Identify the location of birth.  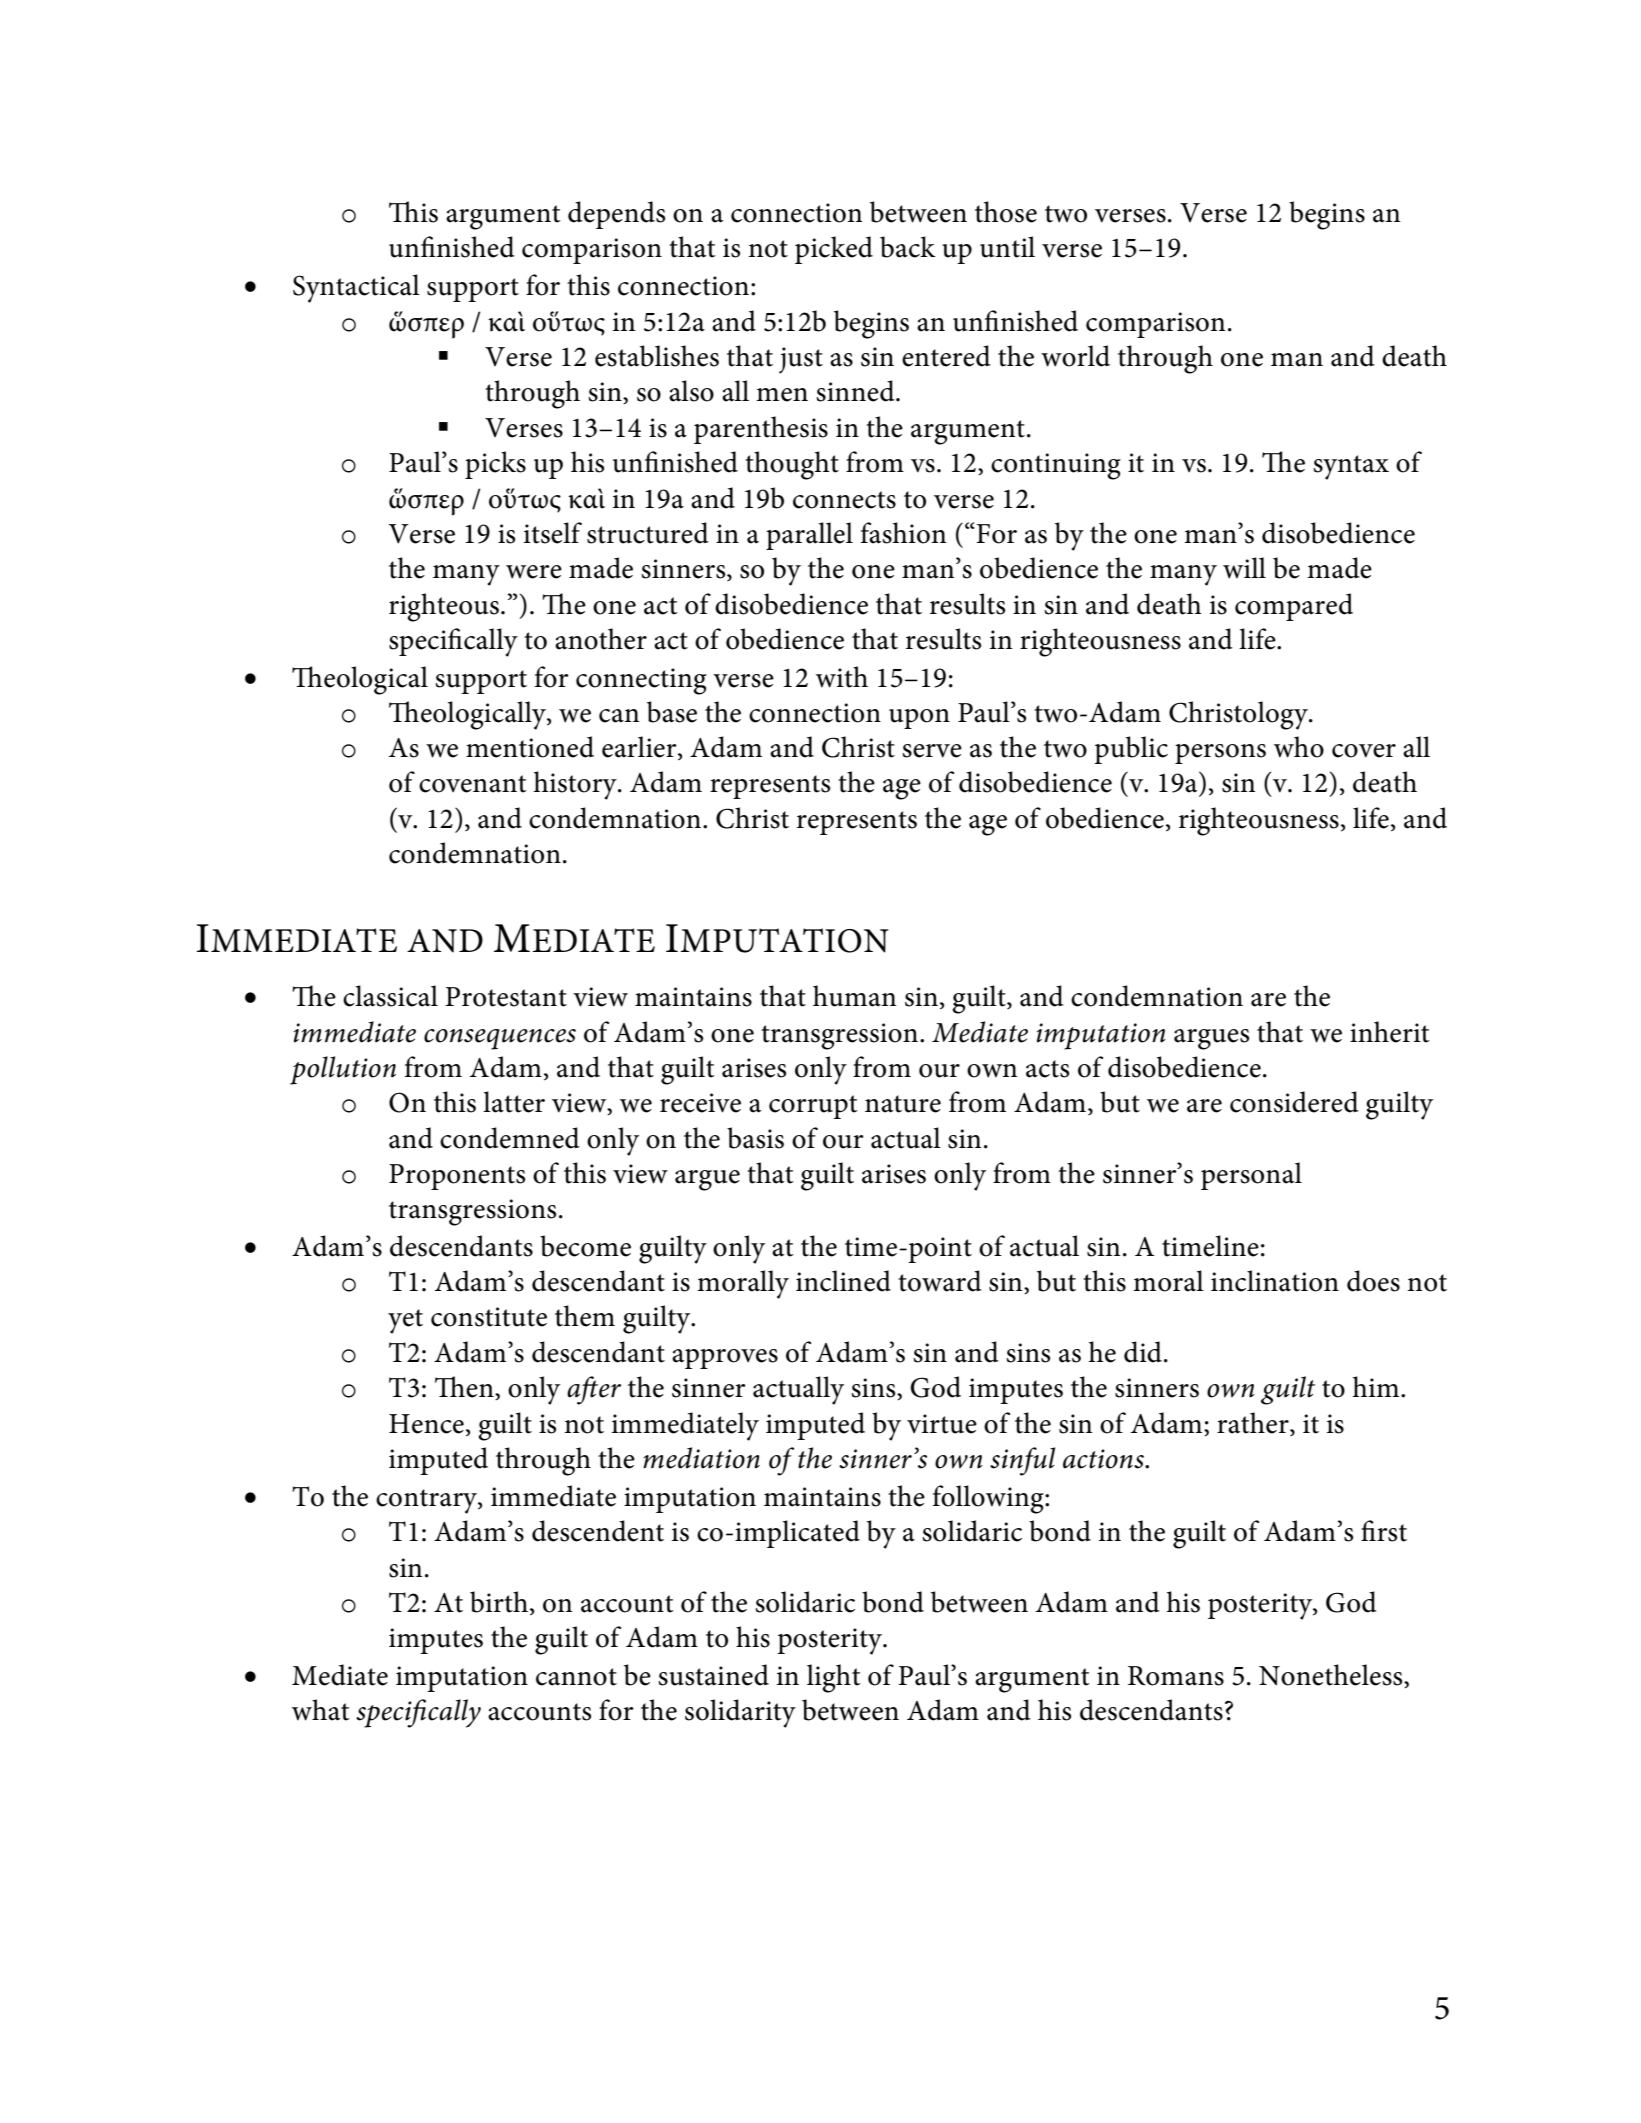
(499, 1602).
